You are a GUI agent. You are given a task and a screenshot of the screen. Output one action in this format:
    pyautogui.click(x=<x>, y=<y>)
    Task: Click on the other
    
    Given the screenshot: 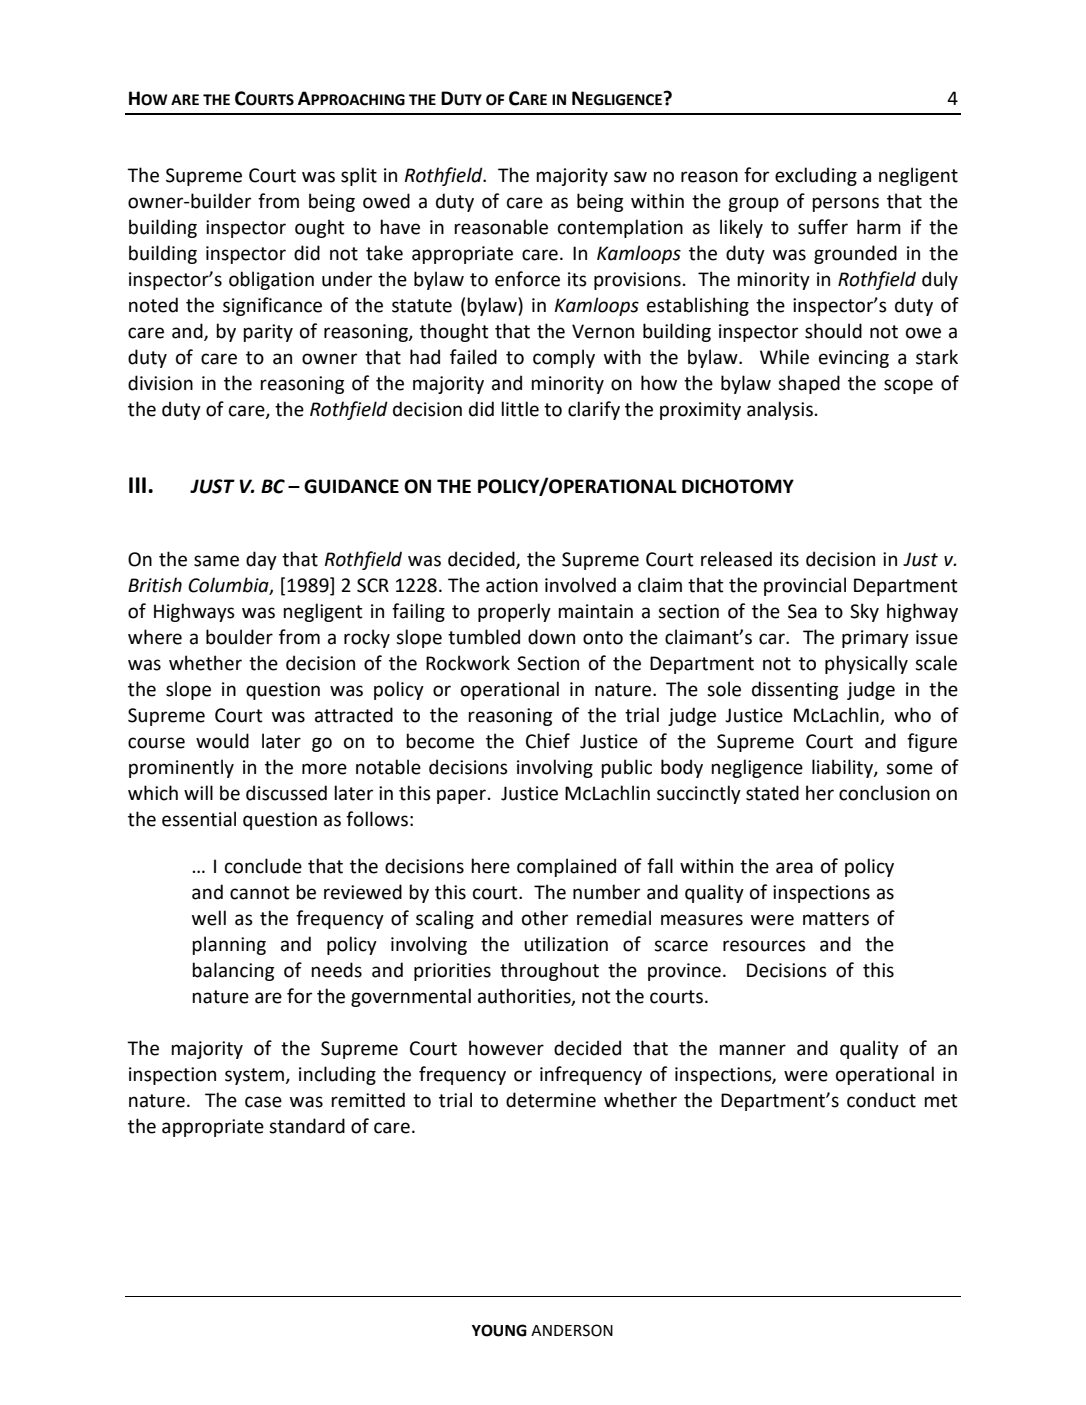 What is the action you would take?
    pyautogui.click(x=545, y=918)
